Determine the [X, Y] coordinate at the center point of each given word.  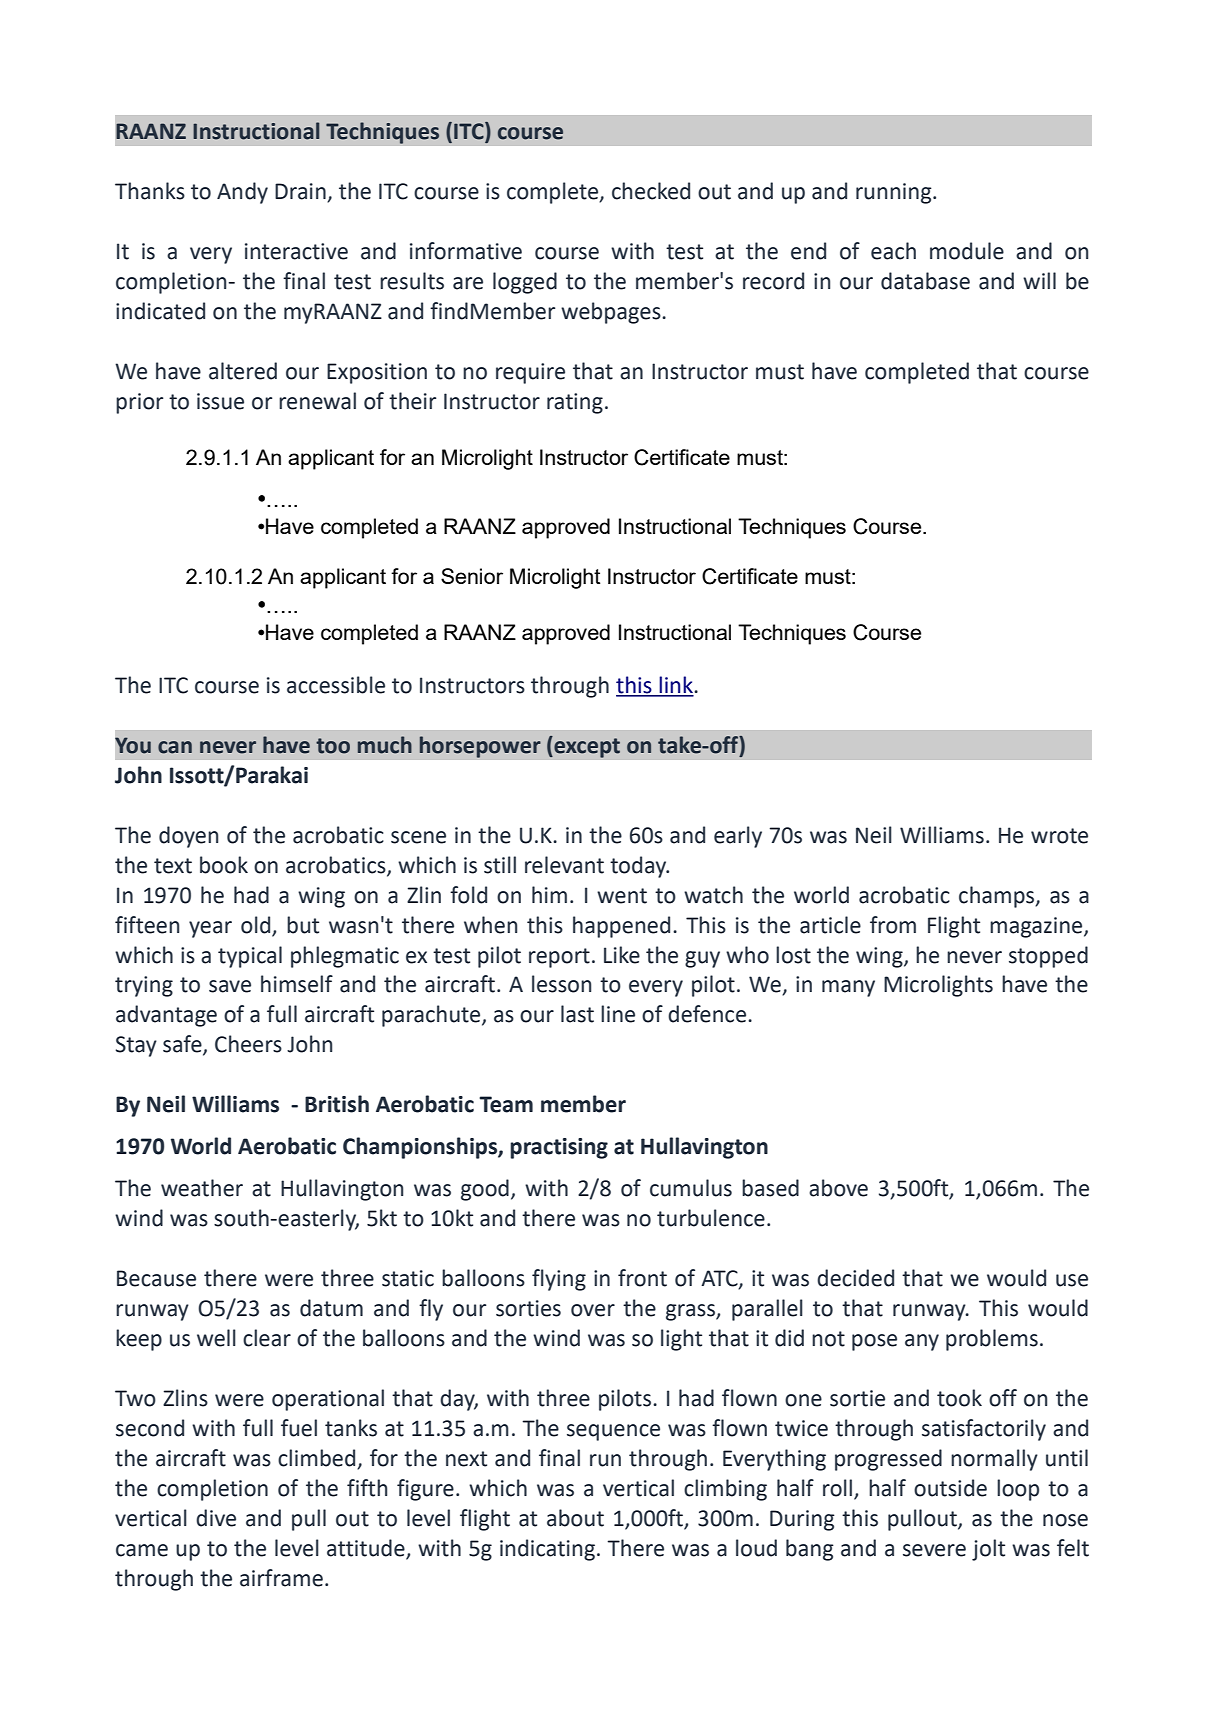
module [967, 251]
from [893, 925]
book [224, 865]
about [575, 1518]
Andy [242, 193]
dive [216, 1518]
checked [651, 191]
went [622, 896]
